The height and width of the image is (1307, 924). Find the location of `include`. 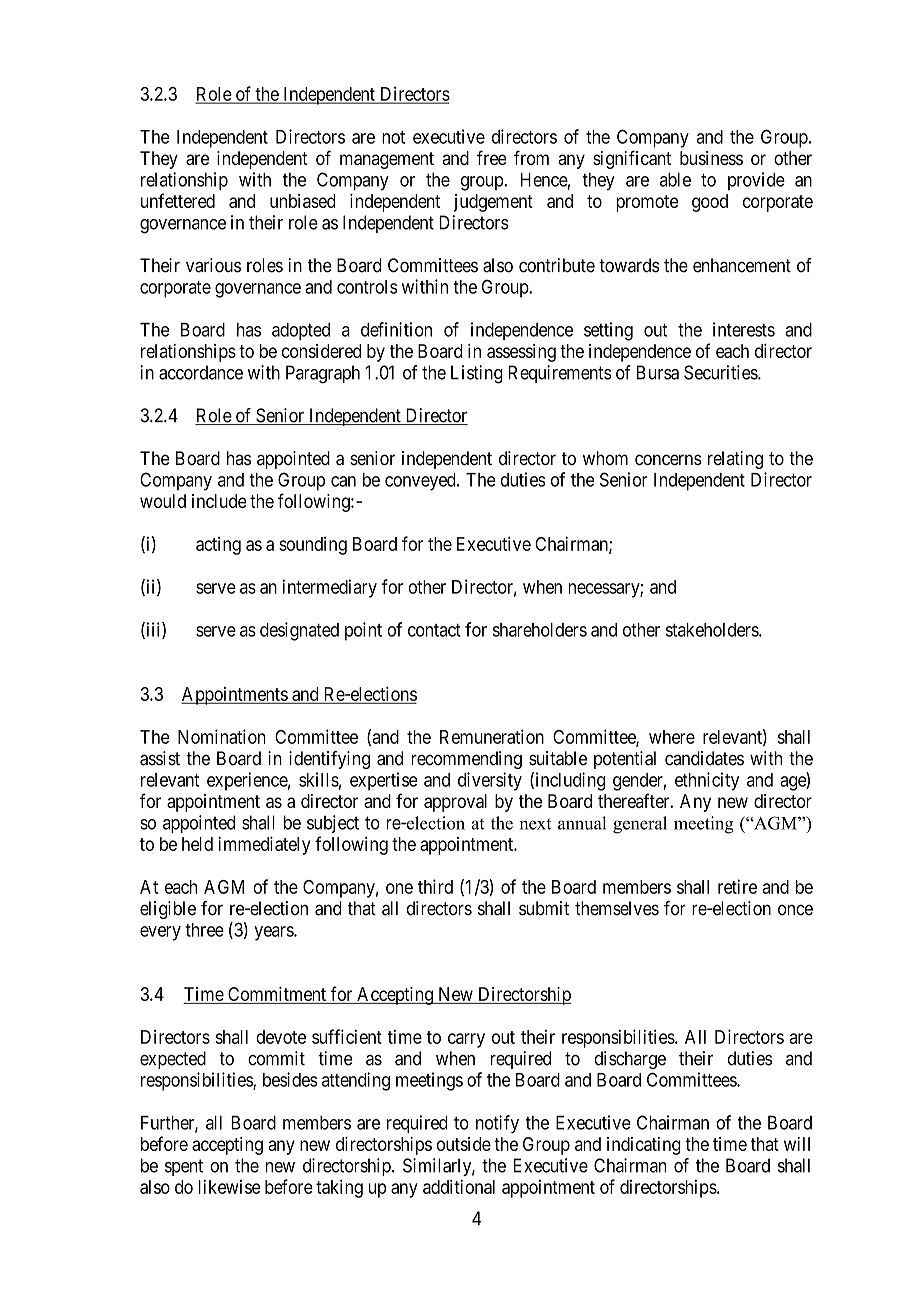

include is located at coordinates (219, 501).
